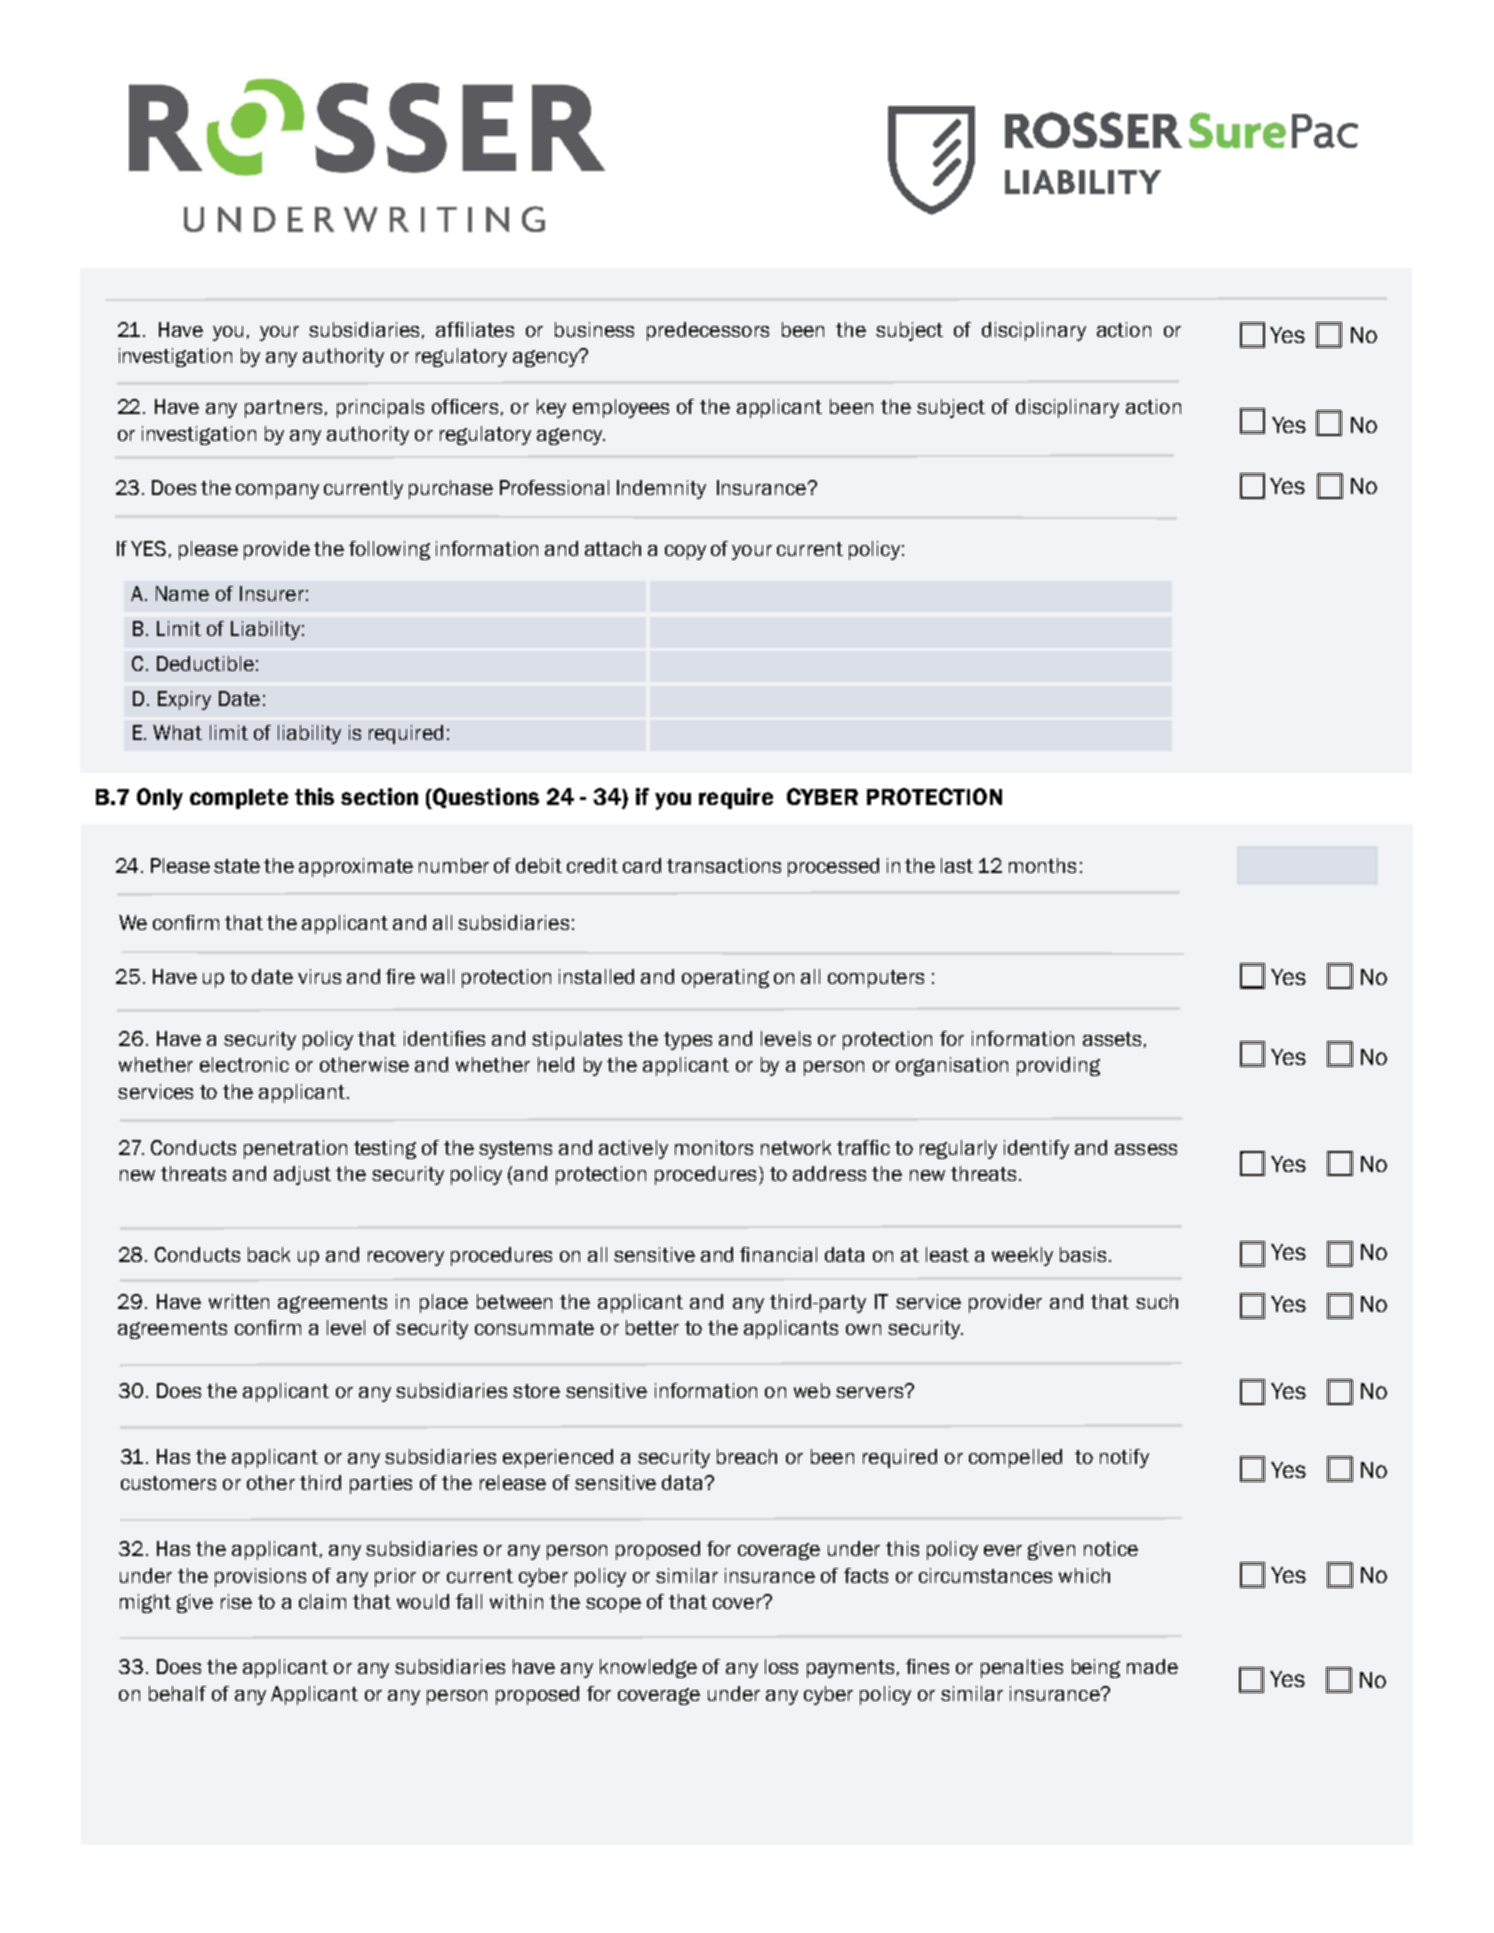 This page has height=1933, width=1494. Describe the element at coordinates (236, 1601) in the page. I see `rise` at that location.
